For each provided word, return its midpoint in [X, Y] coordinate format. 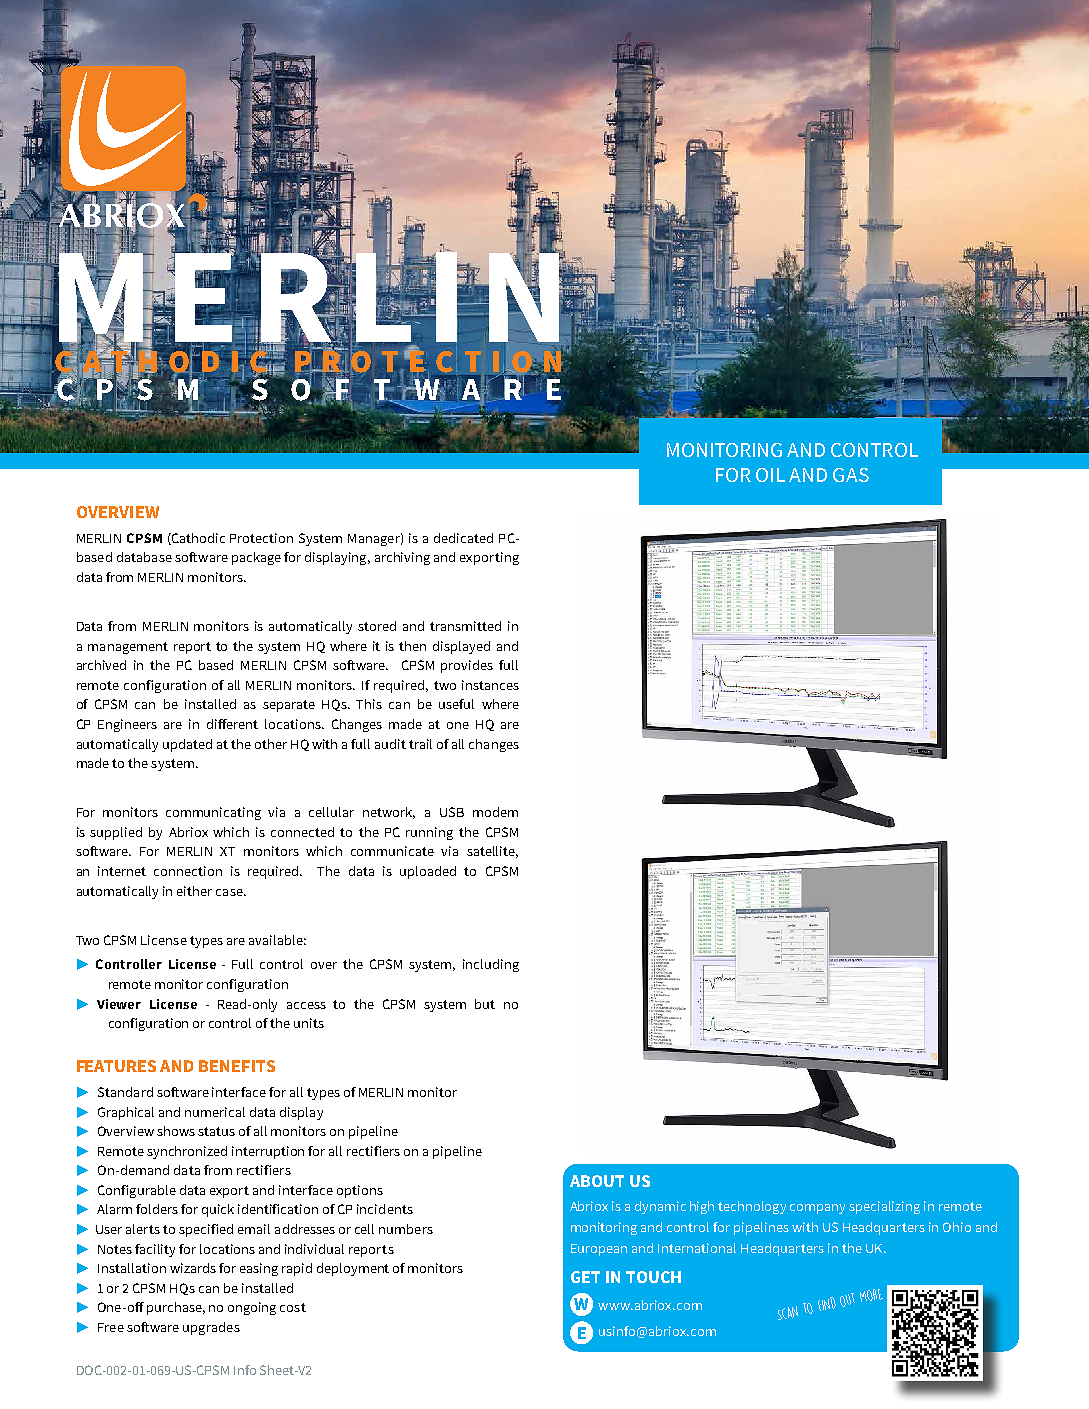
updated [187, 745]
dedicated [463, 538]
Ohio [957, 1227]
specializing [884, 1207]
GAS [851, 475]
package [256, 558]
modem [495, 812]
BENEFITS [237, 1066]
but [485, 1004]
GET [585, 1277]
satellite [492, 852]
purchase [176, 1308]
